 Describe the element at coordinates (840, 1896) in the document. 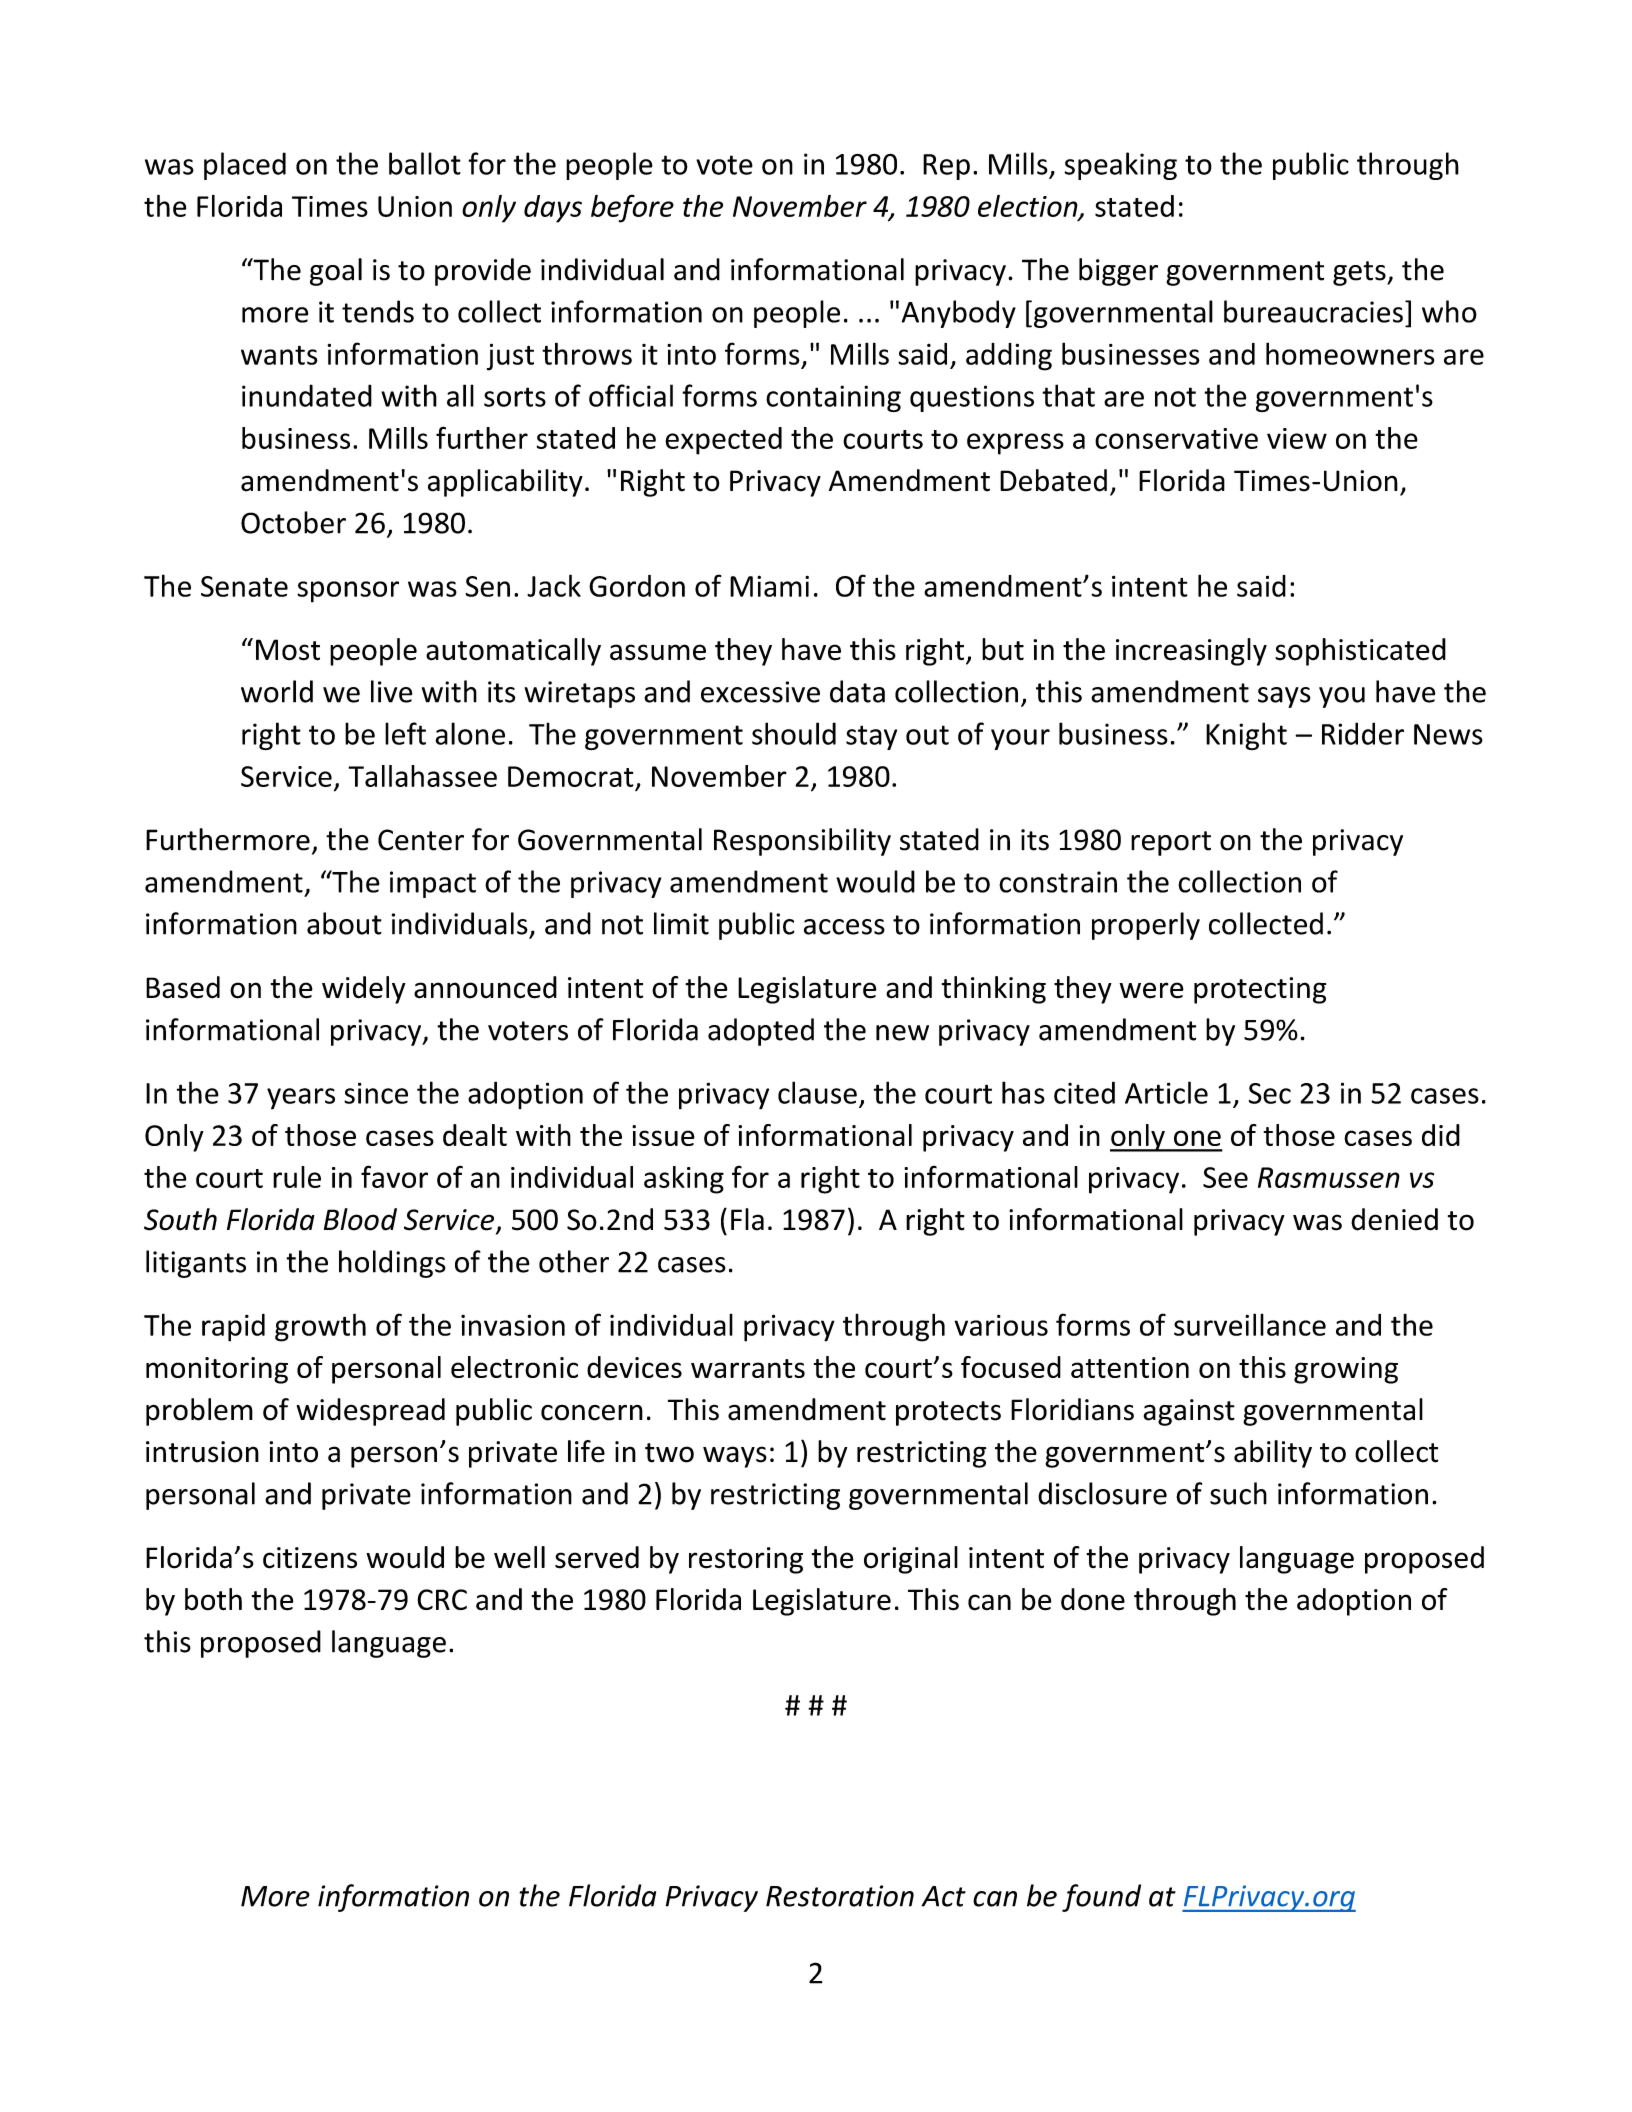

I see `Restoration` at that location.
